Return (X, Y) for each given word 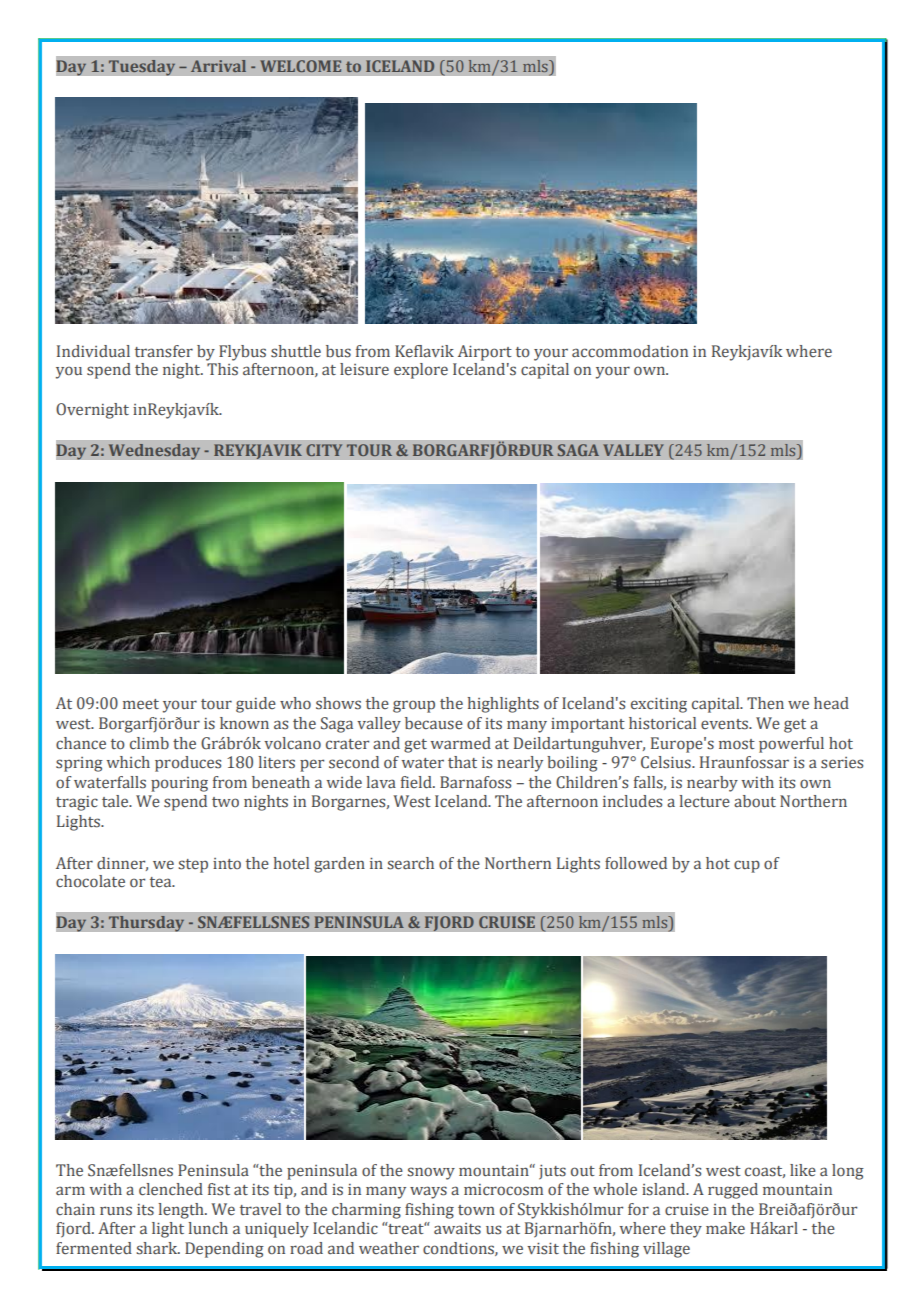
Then (765, 703)
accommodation (630, 351)
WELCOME (300, 66)
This (222, 369)
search (410, 863)
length (182, 1211)
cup (747, 866)
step (193, 866)
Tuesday (141, 68)
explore (421, 371)
